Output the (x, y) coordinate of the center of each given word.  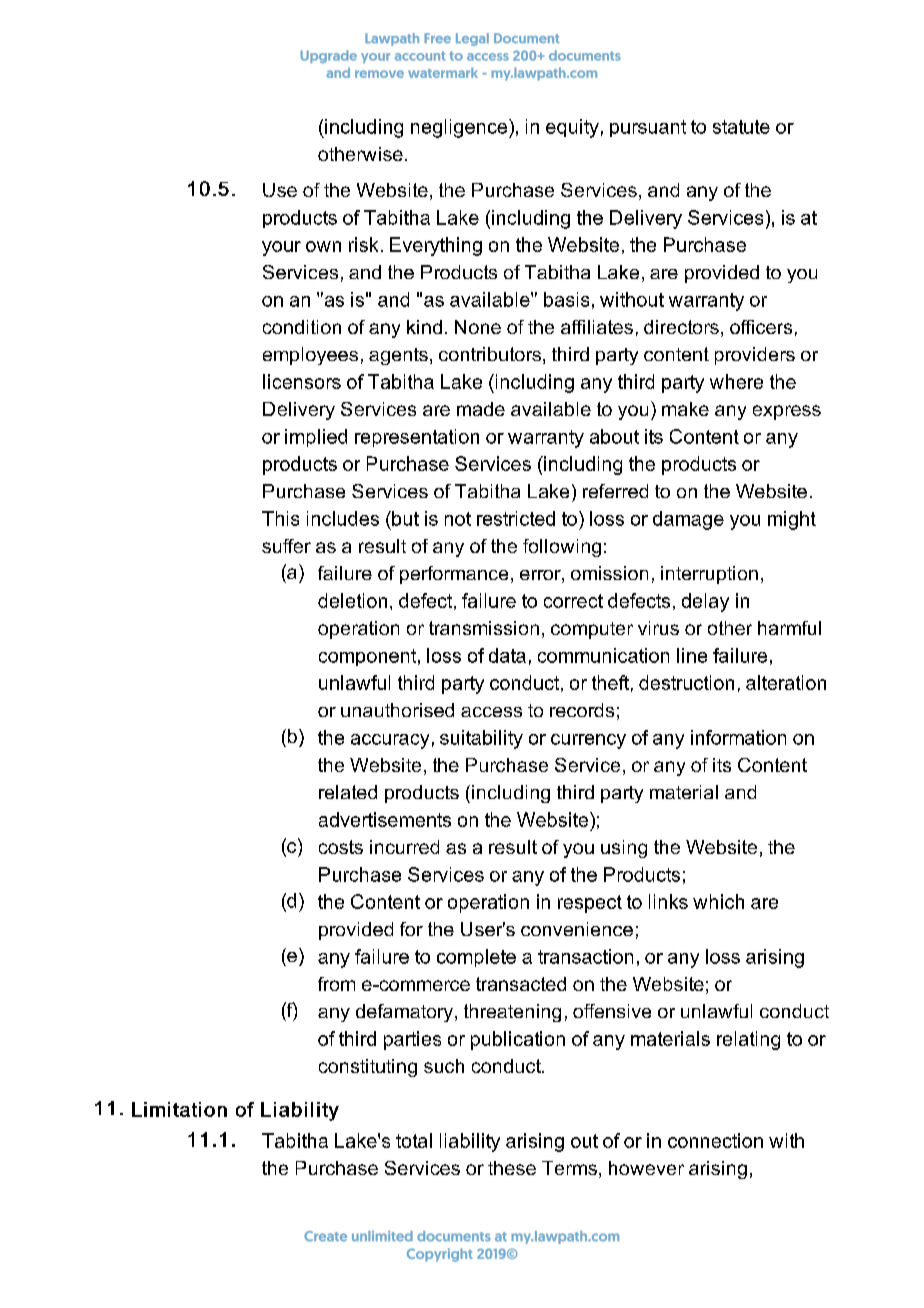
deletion (352, 600)
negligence (460, 128)
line (692, 655)
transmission (484, 628)
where (736, 381)
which (718, 901)
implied (316, 438)
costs (341, 847)
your (281, 248)
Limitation (179, 1109)
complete (476, 958)
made (481, 409)
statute (741, 127)
